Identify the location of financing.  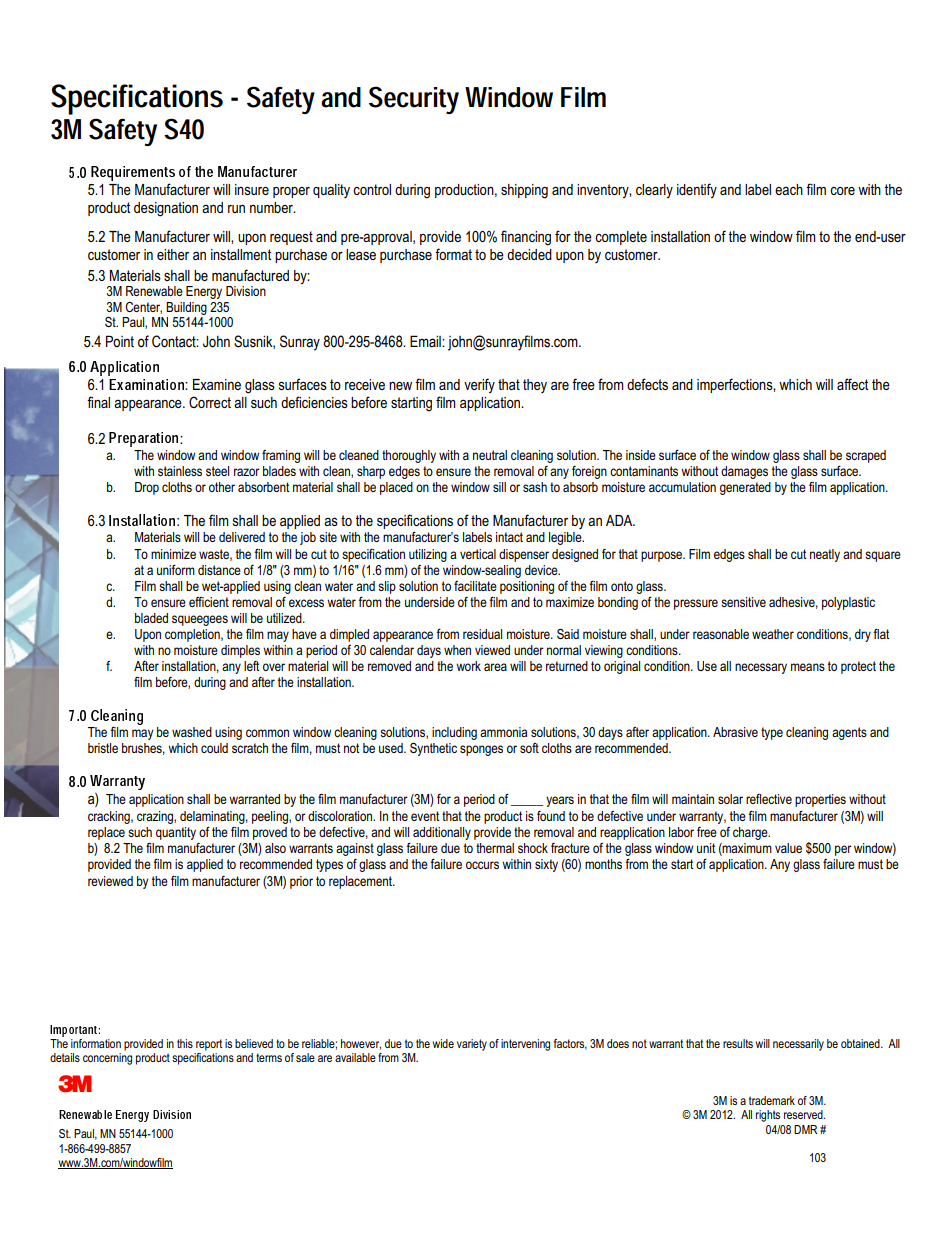
(526, 238).
